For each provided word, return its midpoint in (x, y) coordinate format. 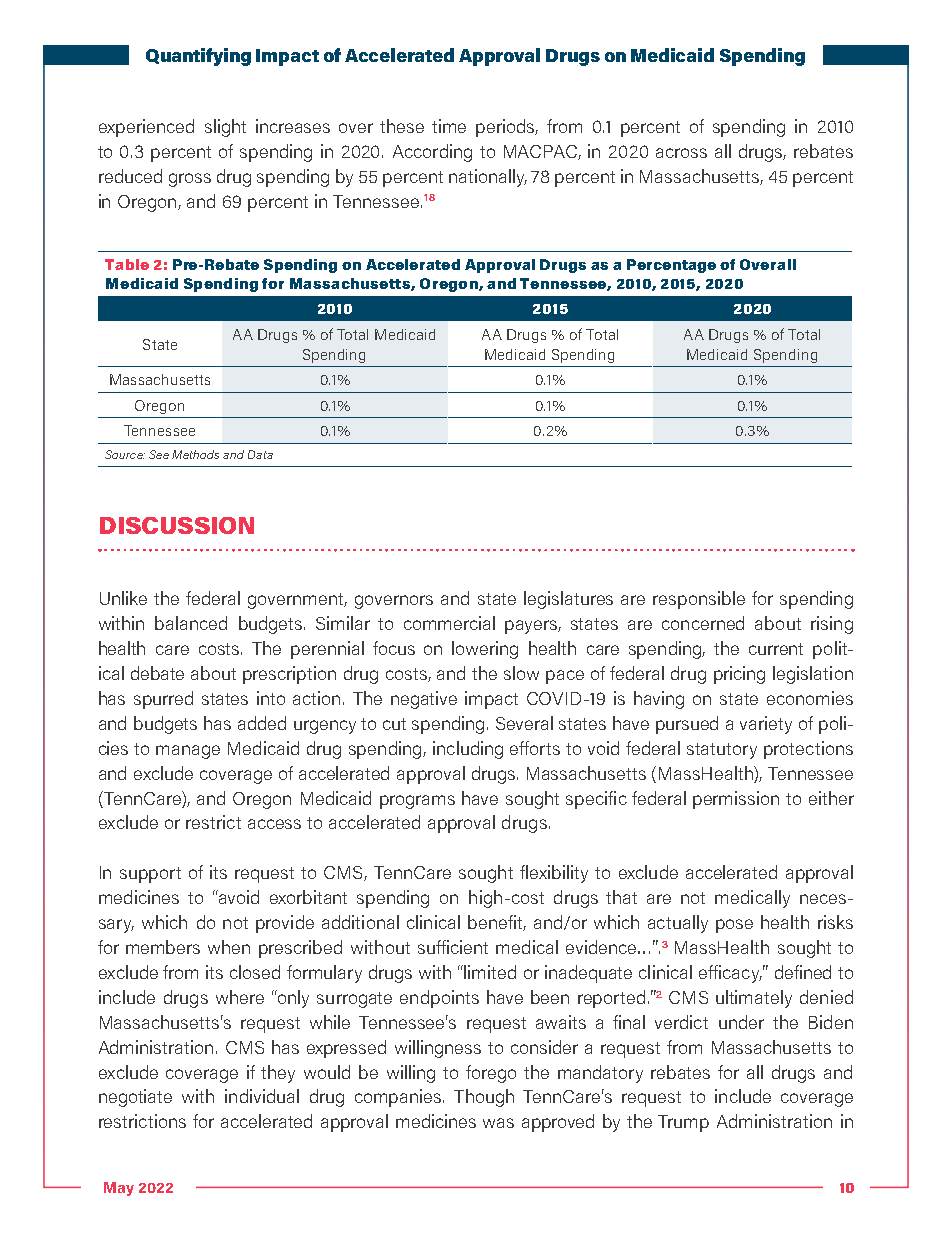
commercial (449, 623)
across (681, 153)
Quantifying (198, 57)
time (449, 126)
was (498, 1123)
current (776, 649)
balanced (191, 623)
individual (262, 1096)
